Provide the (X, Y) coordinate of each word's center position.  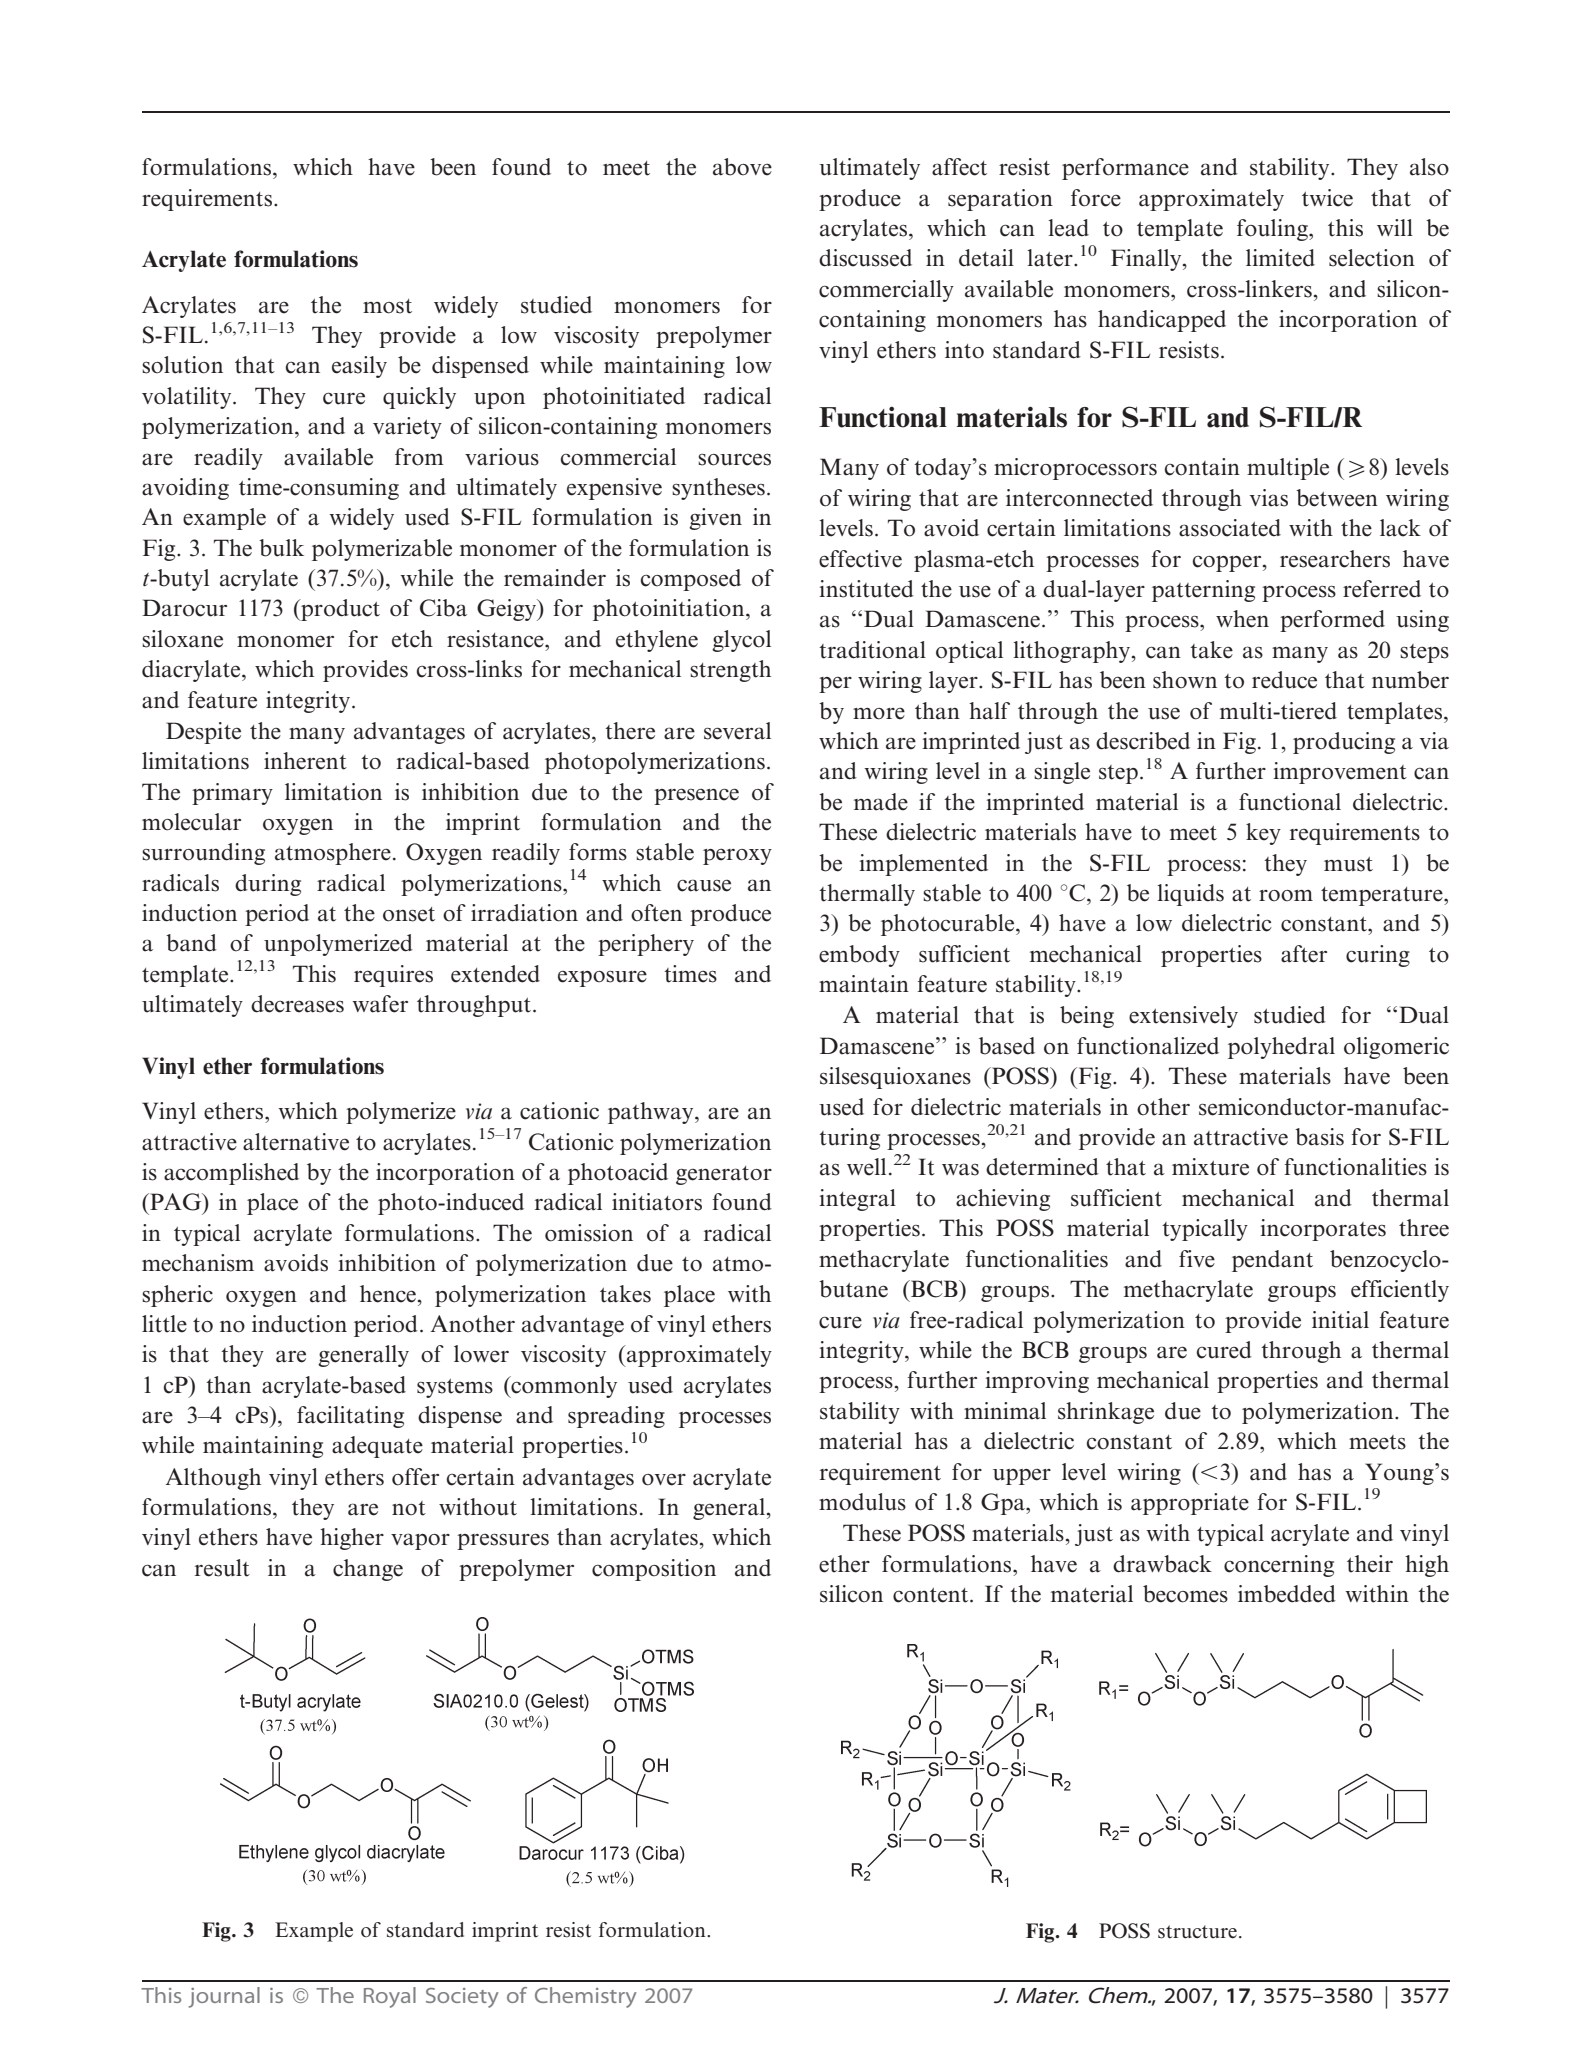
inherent (305, 761)
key (1263, 834)
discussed (865, 258)
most (387, 306)
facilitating (350, 1417)
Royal (390, 1997)
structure (1197, 1932)
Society (462, 1998)
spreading (616, 1417)
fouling (1273, 230)
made (881, 802)
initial (1340, 1320)
